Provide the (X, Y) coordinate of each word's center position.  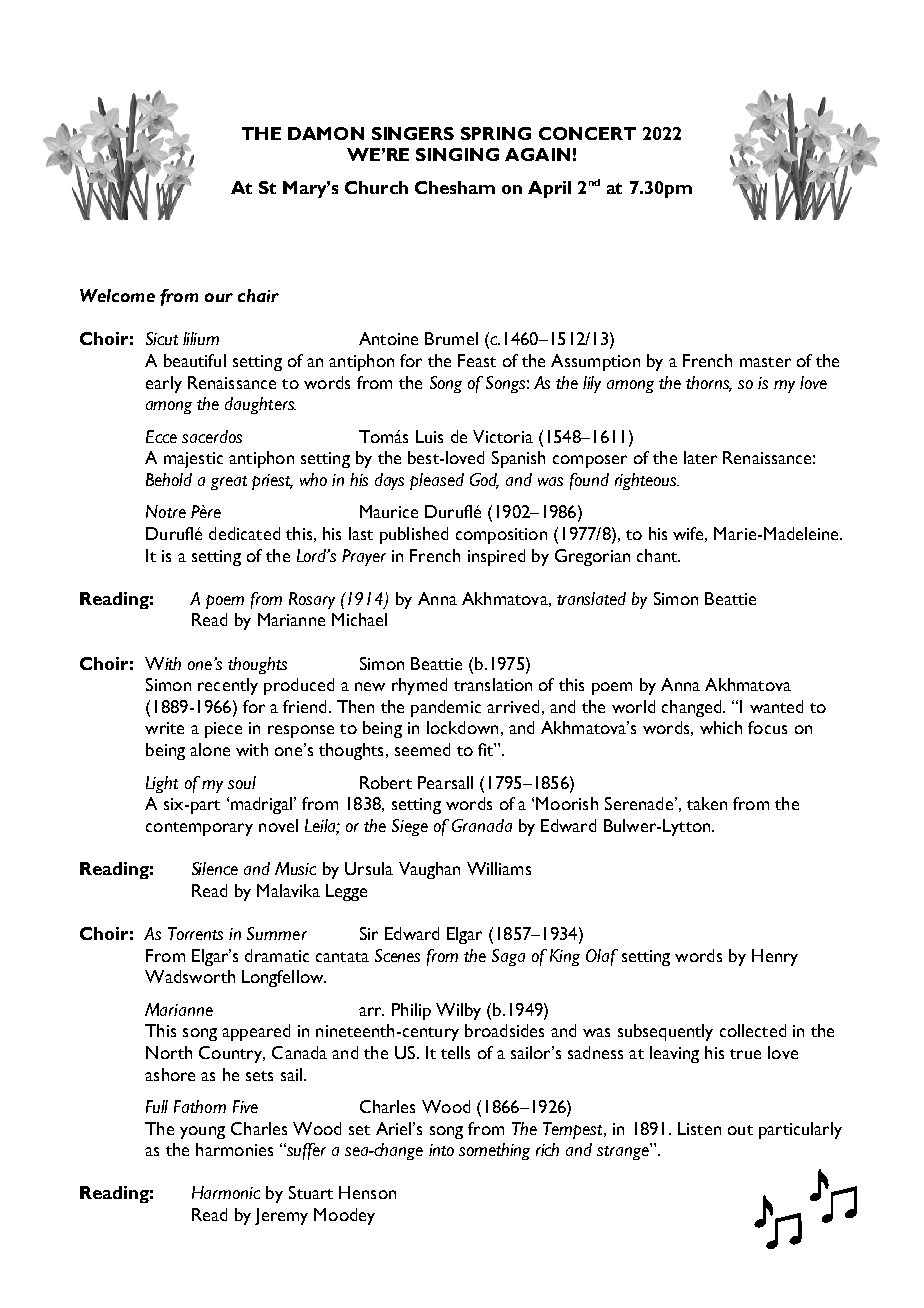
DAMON (326, 133)
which (721, 727)
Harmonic (226, 1192)
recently (228, 686)
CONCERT (587, 133)
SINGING (457, 154)
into (441, 1150)
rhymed (419, 686)
